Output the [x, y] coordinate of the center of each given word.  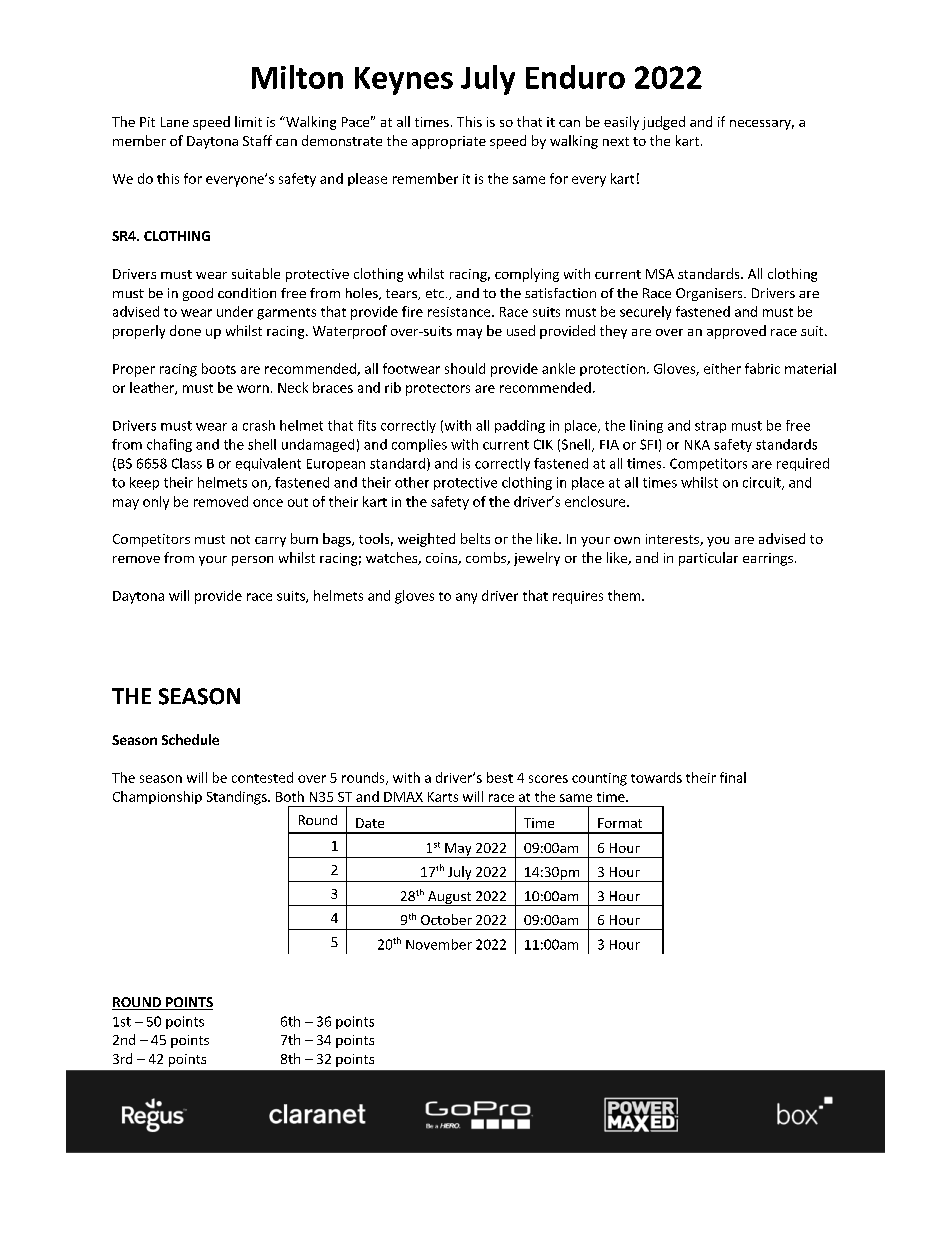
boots [219, 368]
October [446, 919]
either [722, 368]
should [465, 368]
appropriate [449, 142]
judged [663, 123]
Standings [238, 798]
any [466, 598]
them [625, 595]
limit [248, 121]
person [252, 561]
